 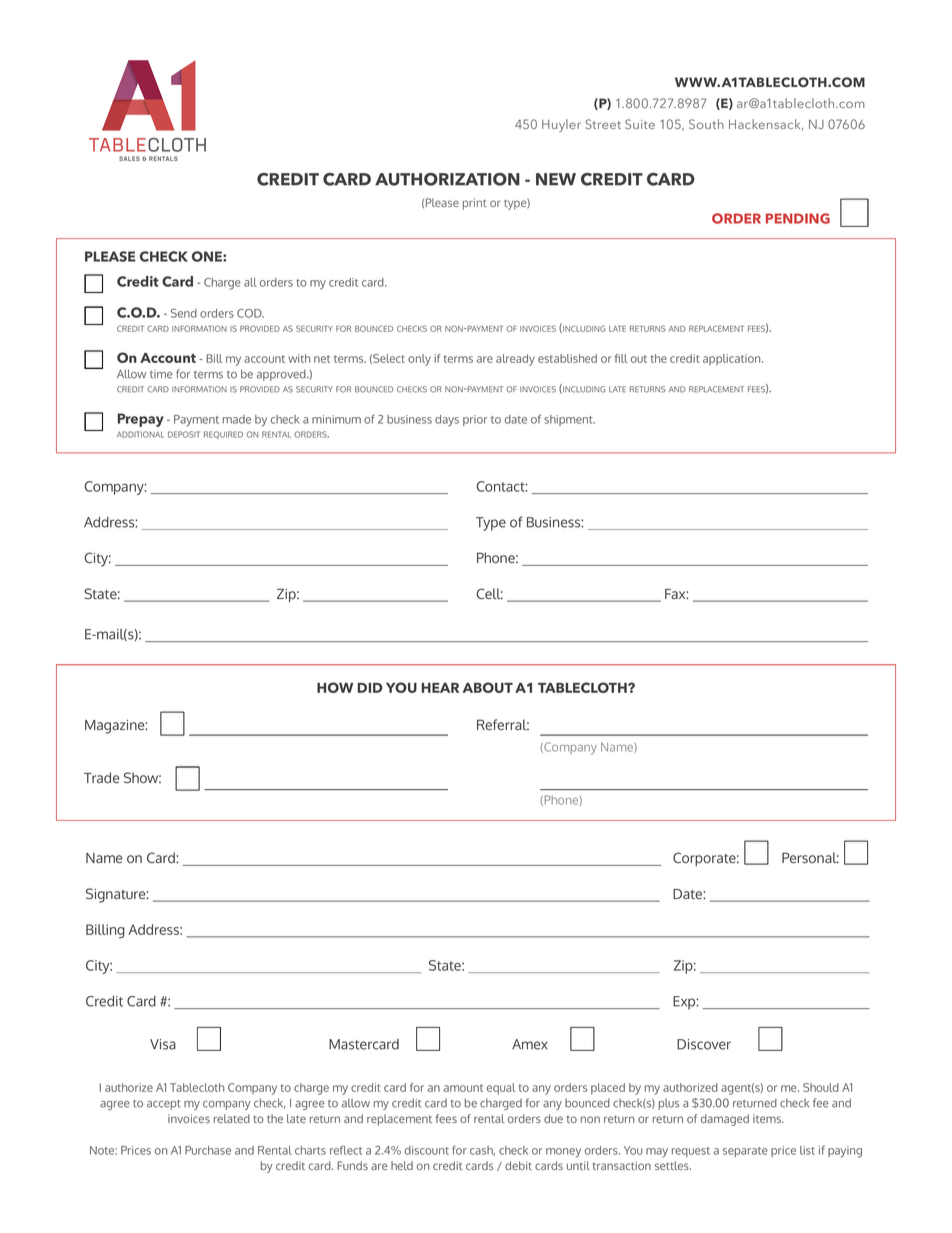 I want to click on application, so click(x=733, y=359).
